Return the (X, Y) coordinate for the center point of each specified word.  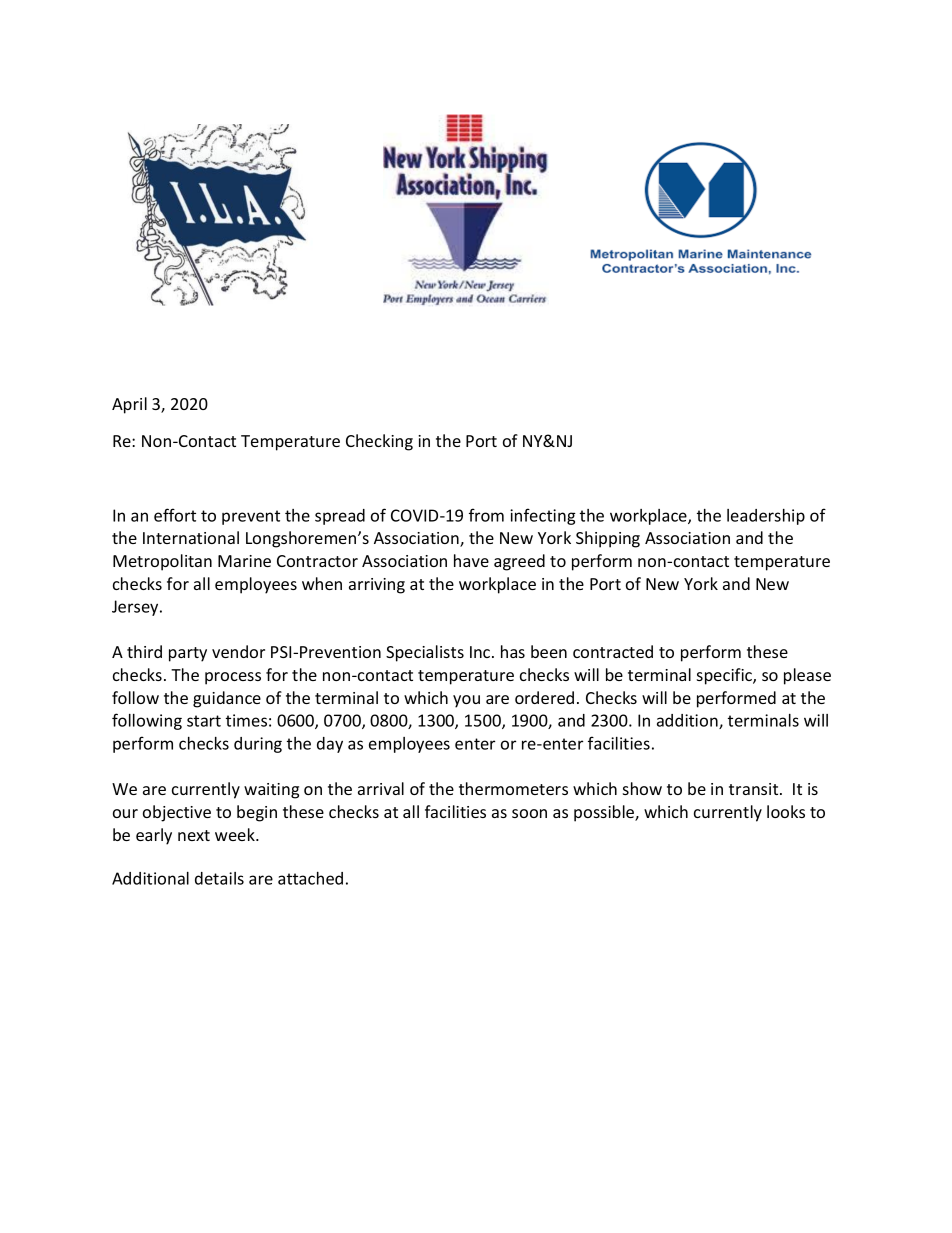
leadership (766, 517)
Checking (379, 442)
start (204, 721)
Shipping (608, 539)
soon (529, 813)
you (466, 701)
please (807, 676)
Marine (244, 561)
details (219, 878)
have (471, 560)
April (129, 405)
